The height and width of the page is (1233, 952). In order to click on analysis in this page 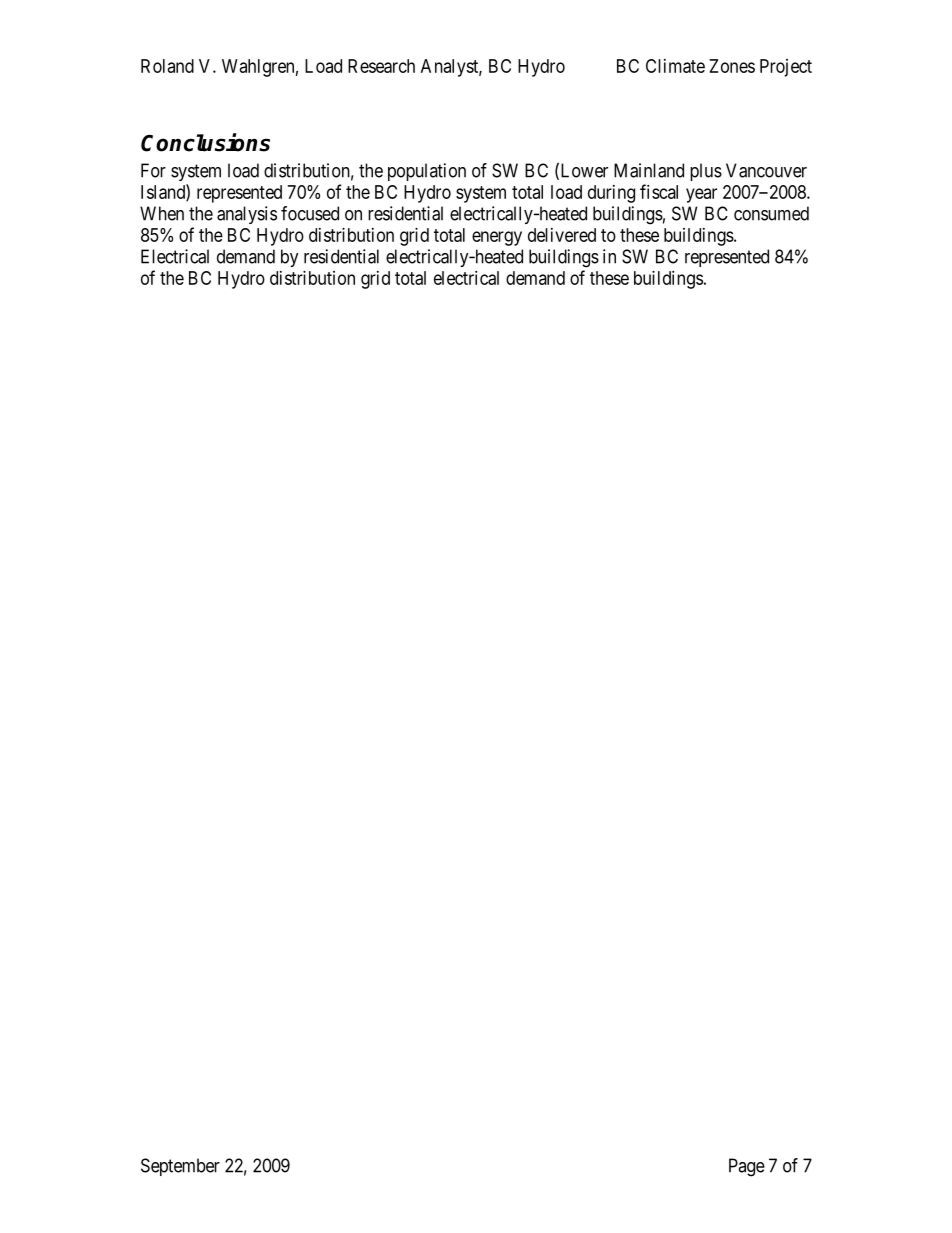, I will do `click(247, 215)`.
